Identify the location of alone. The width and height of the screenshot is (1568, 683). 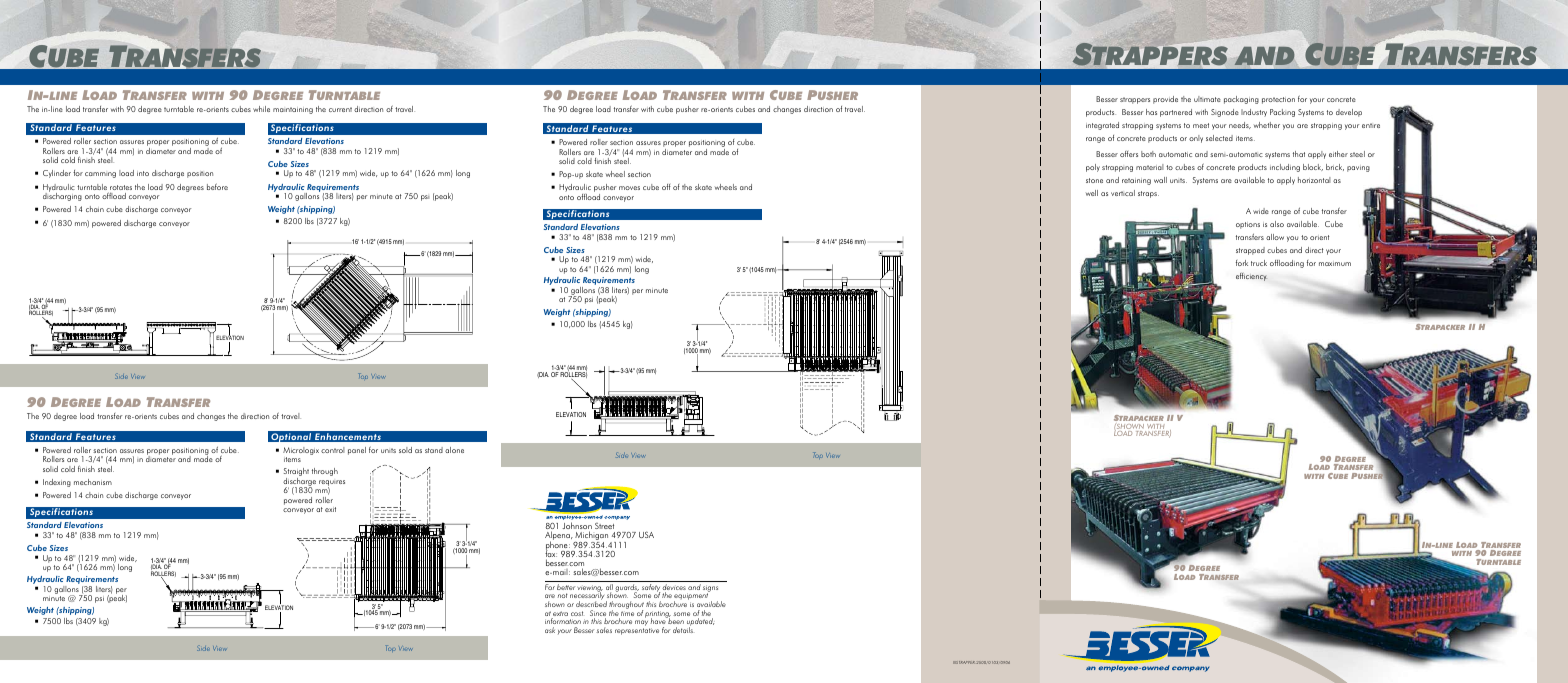
(454, 450).
